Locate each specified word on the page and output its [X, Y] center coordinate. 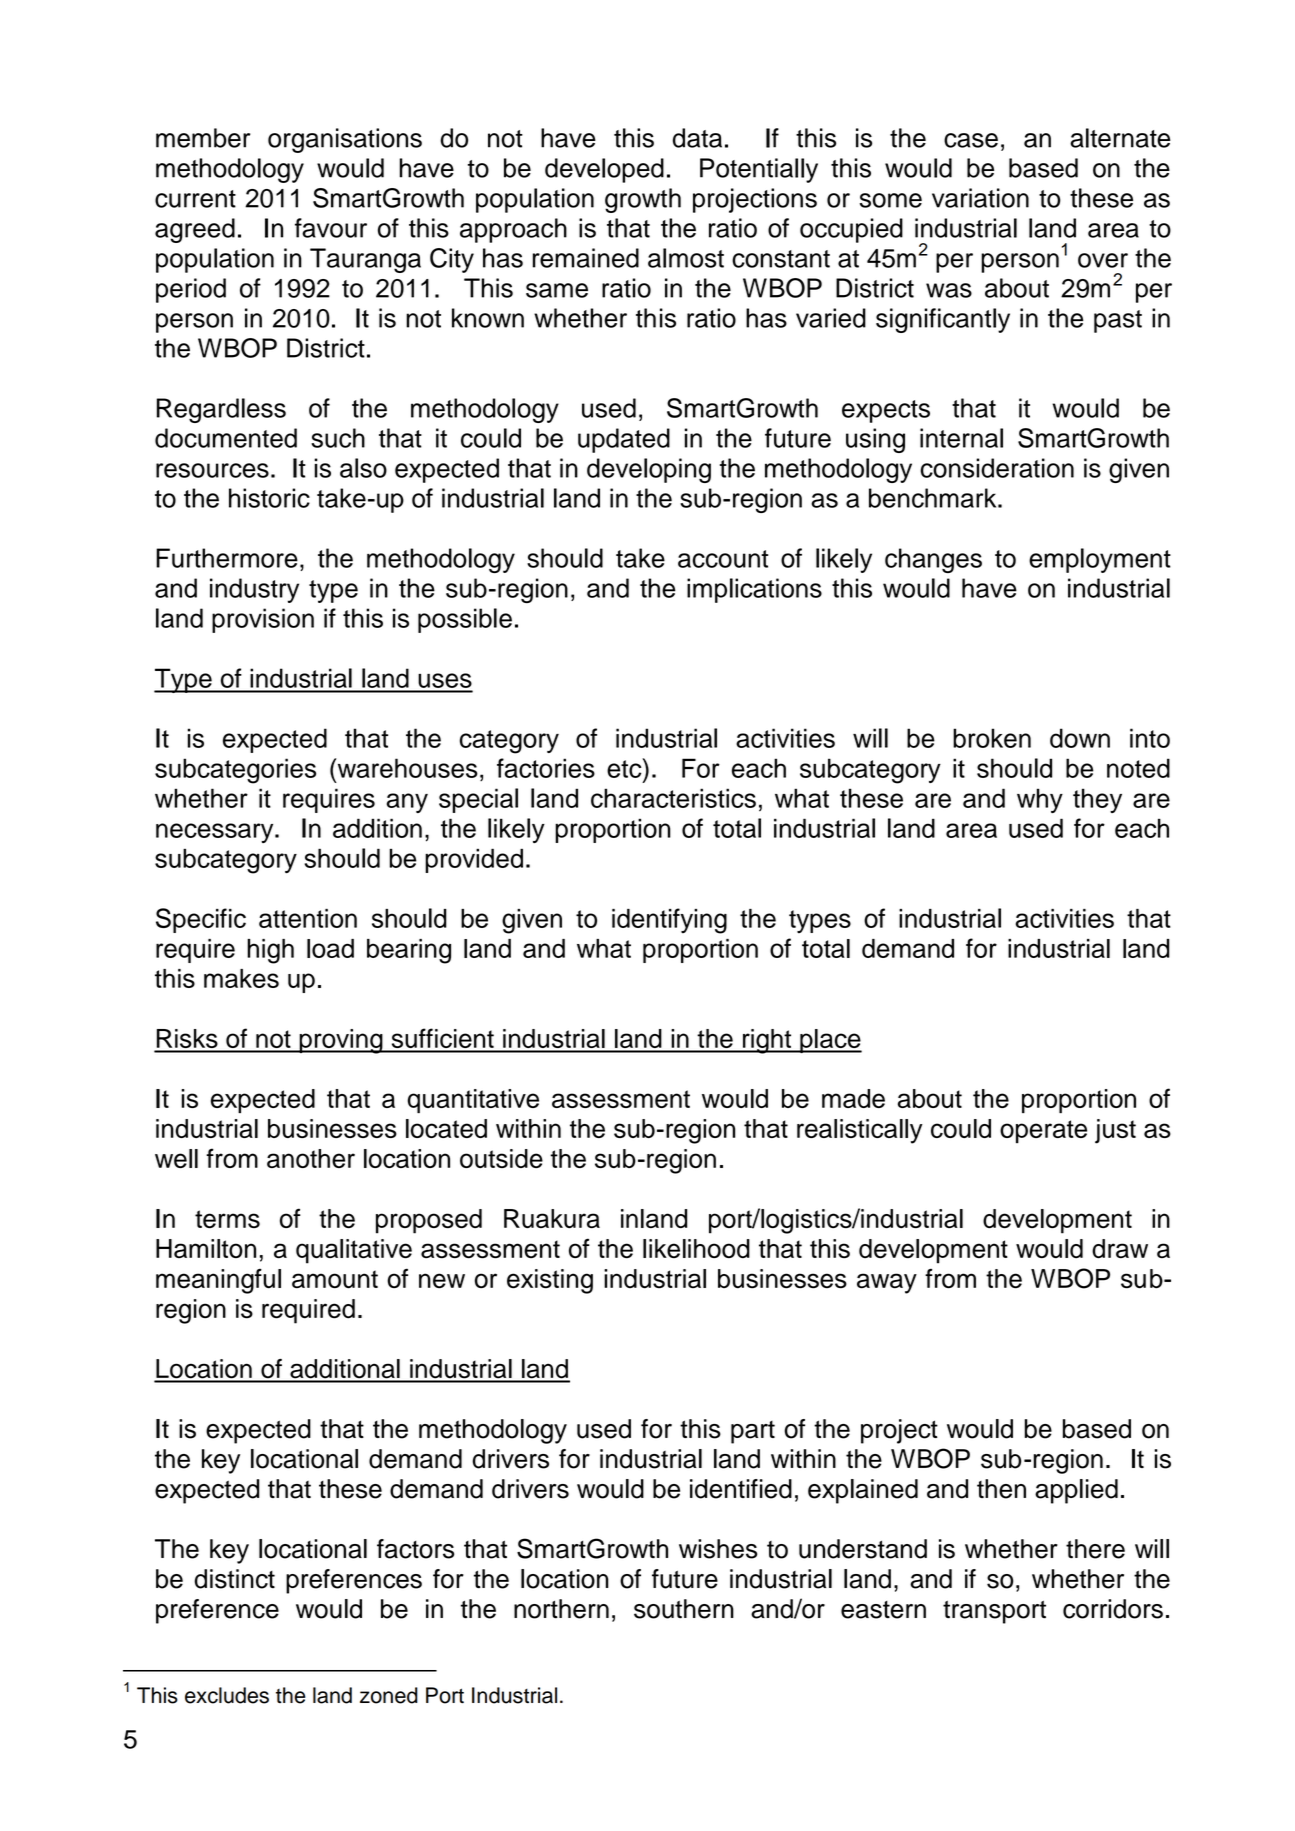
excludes [227, 1695]
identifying [669, 921]
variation [980, 198]
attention [308, 918]
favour [331, 228]
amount [335, 1279]
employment [1100, 560]
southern [684, 1609]
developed [604, 170]
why [1040, 800]
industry [254, 590]
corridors [1113, 1609]
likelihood [696, 1249]
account [723, 559]
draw [1120, 1249]
